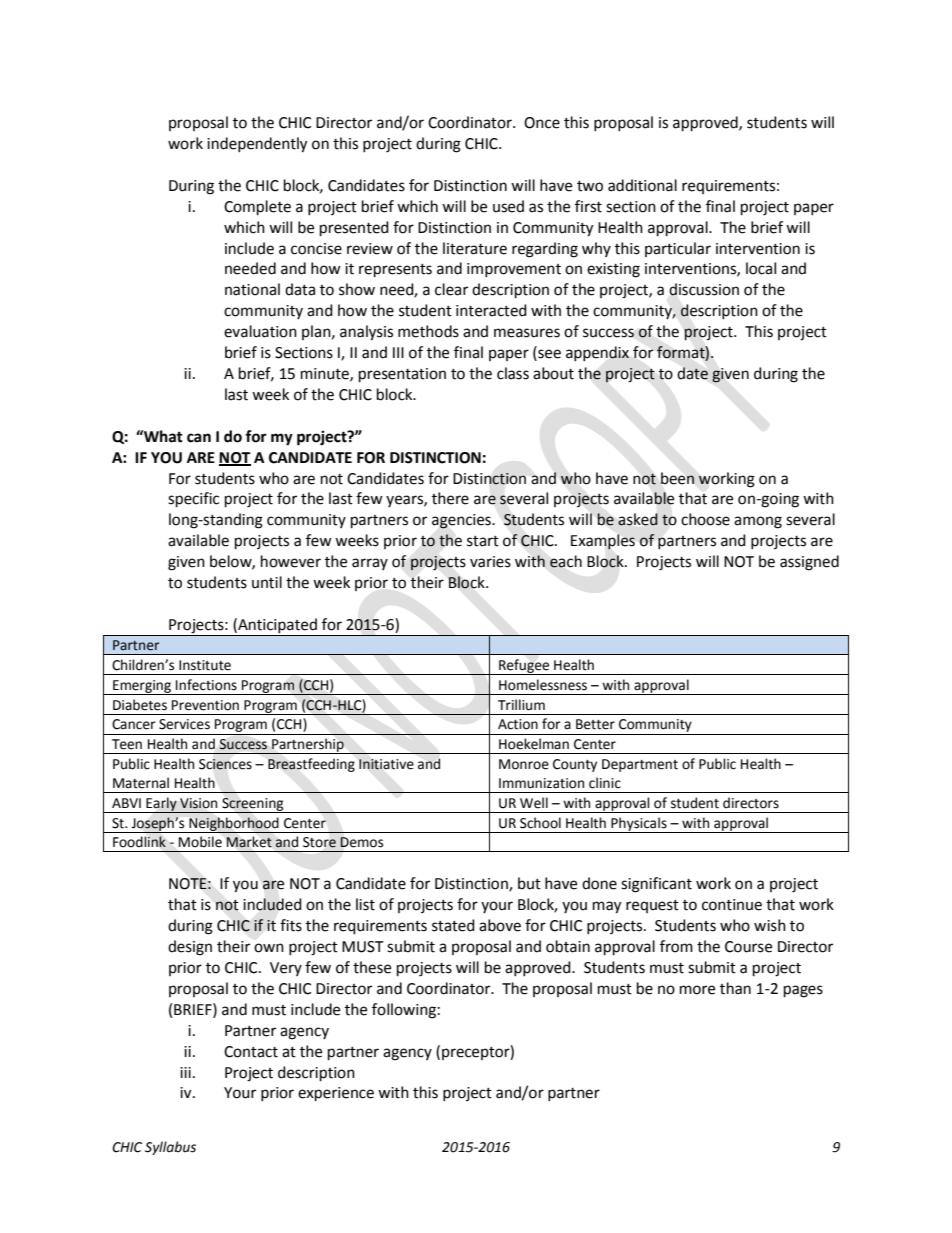  What do you see at coordinates (205, 665) in the screenshot?
I see `Institute` at bounding box center [205, 665].
